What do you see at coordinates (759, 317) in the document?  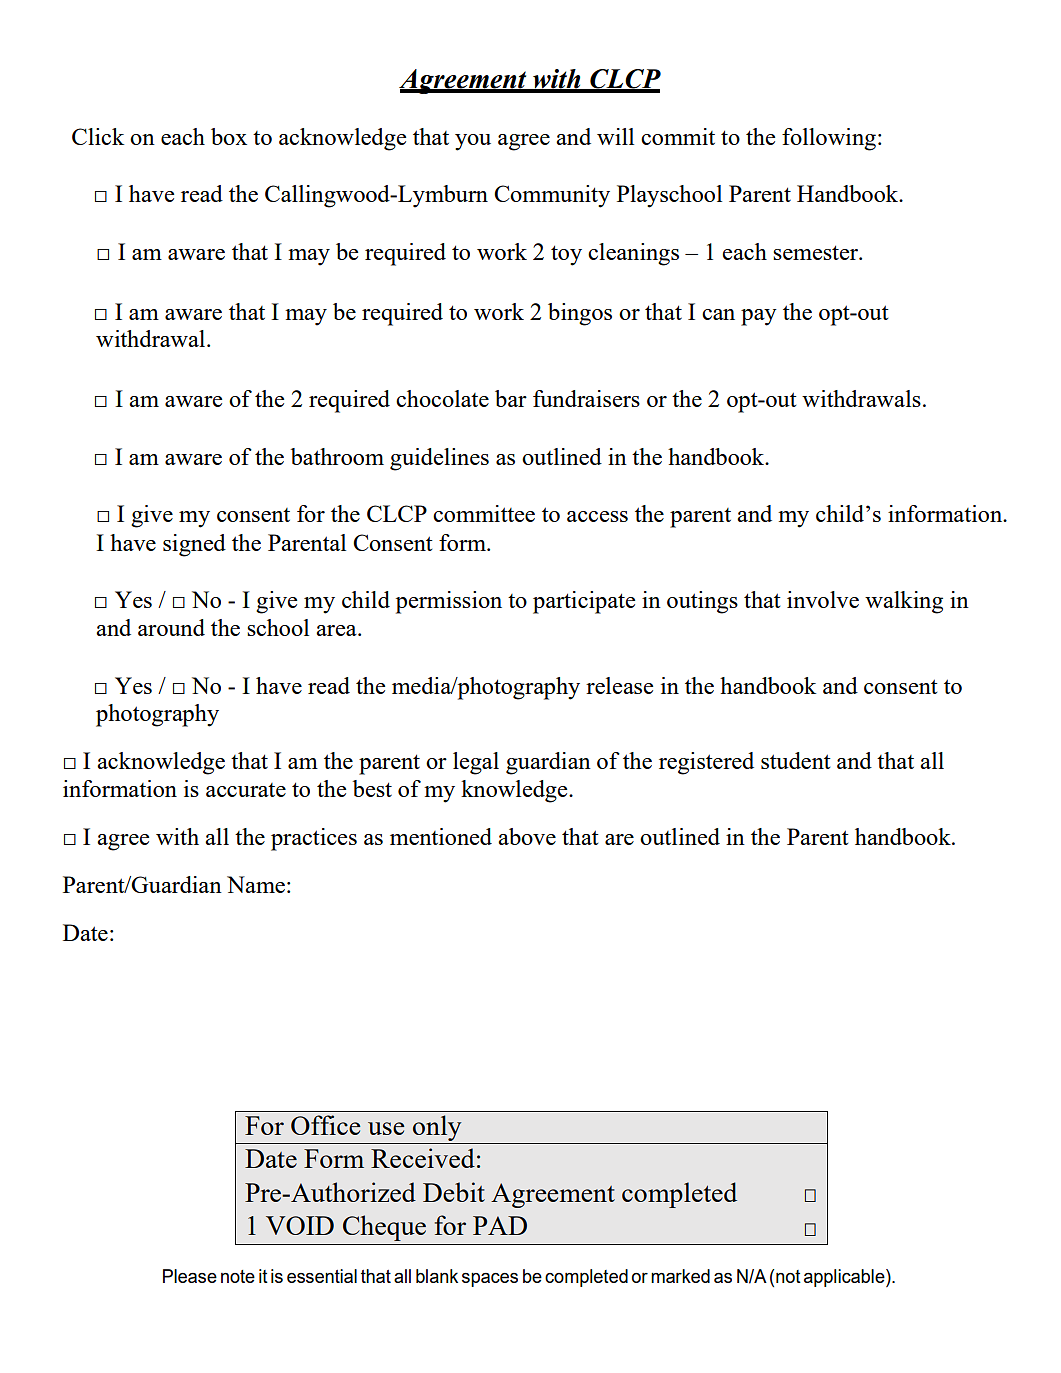 I see `pay` at bounding box center [759, 317].
